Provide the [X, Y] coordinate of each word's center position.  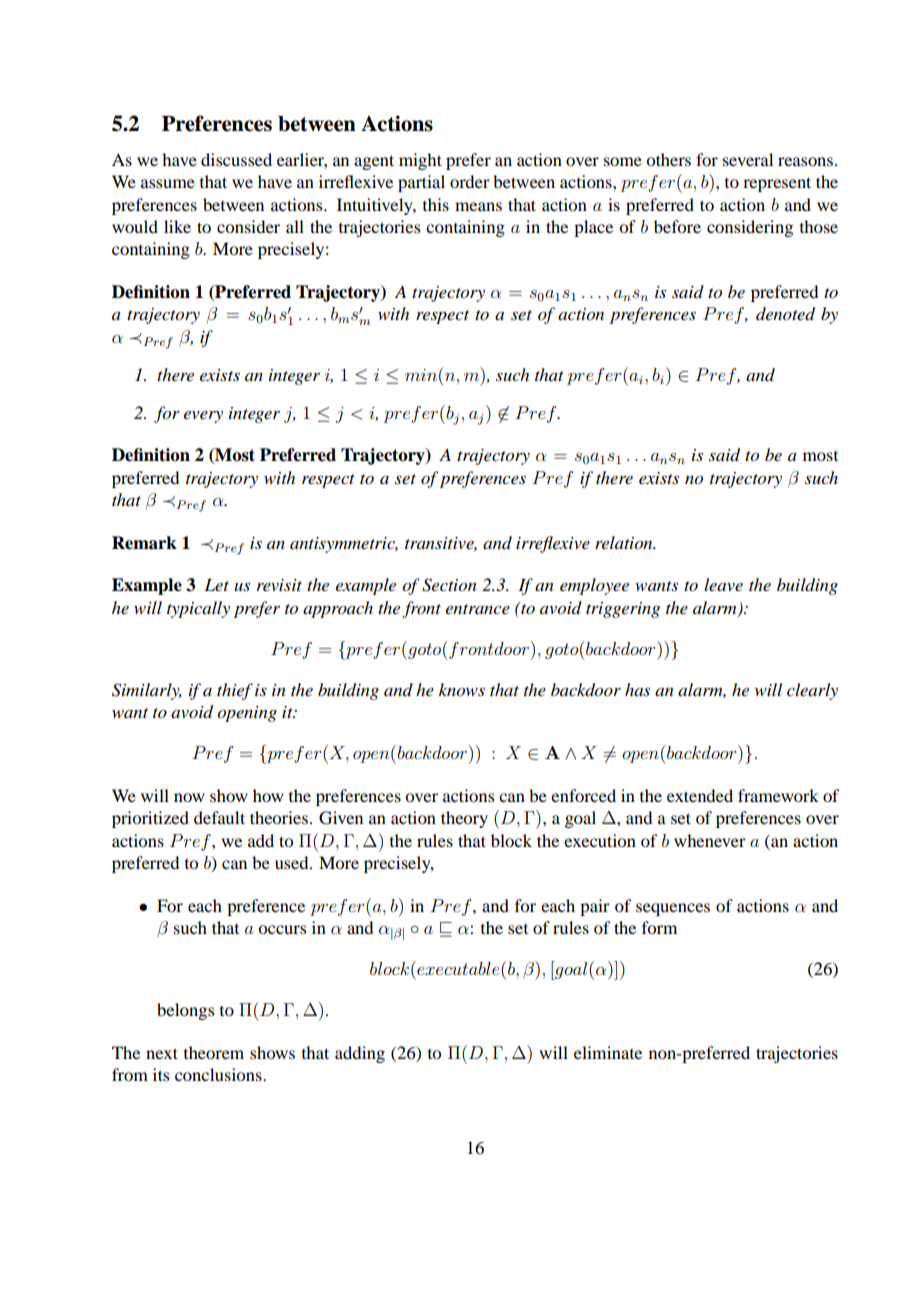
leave [723, 584]
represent [777, 184]
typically [198, 609]
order [470, 181]
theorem [214, 1052]
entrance [478, 609]
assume [168, 183]
